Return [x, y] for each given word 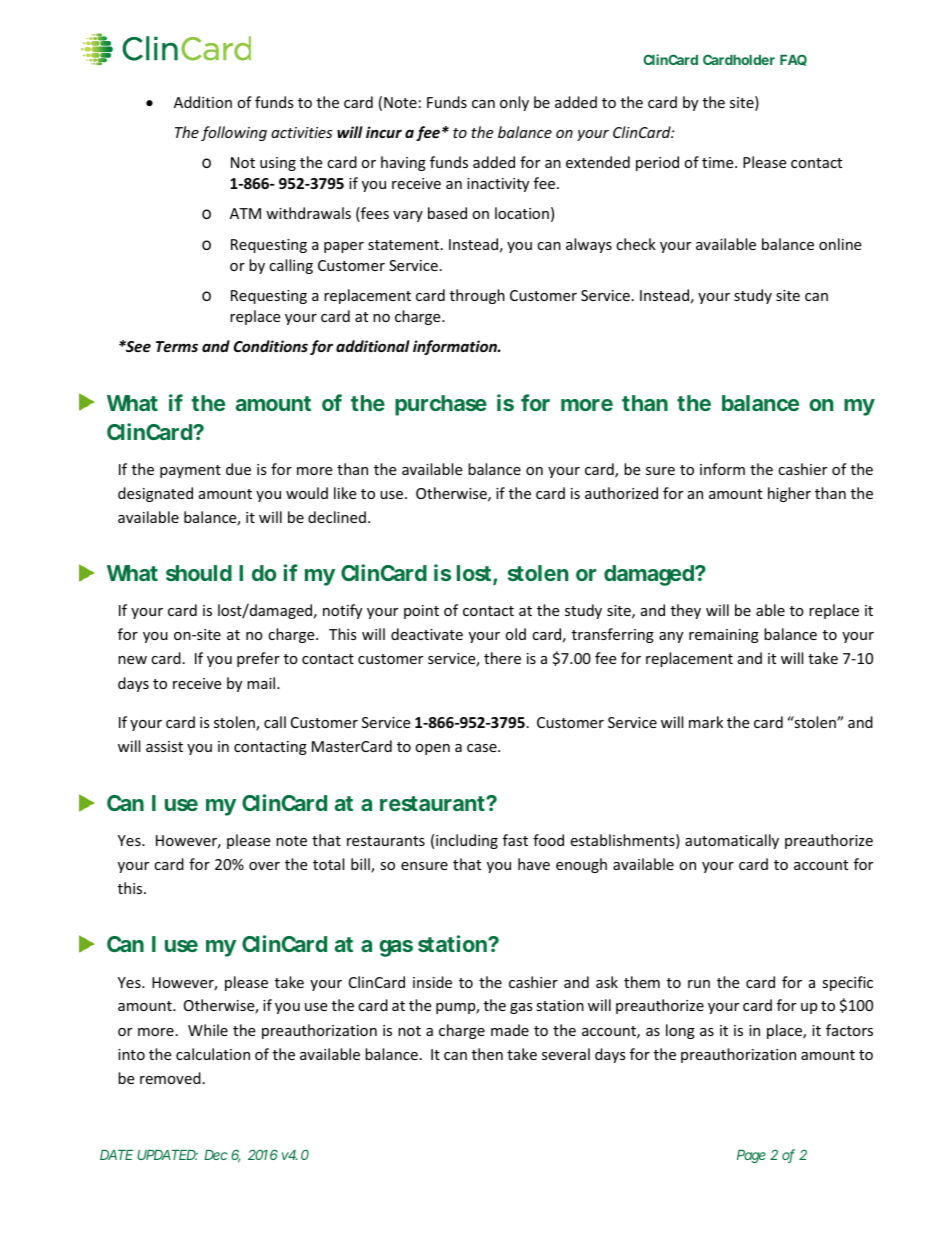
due [238, 469]
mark [706, 722]
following [234, 133]
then [487, 1054]
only [514, 103]
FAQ [793, 60]
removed [170, 1078]
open [432, 749]
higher [789, 494]
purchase [441, 405]
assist [164, 746]
